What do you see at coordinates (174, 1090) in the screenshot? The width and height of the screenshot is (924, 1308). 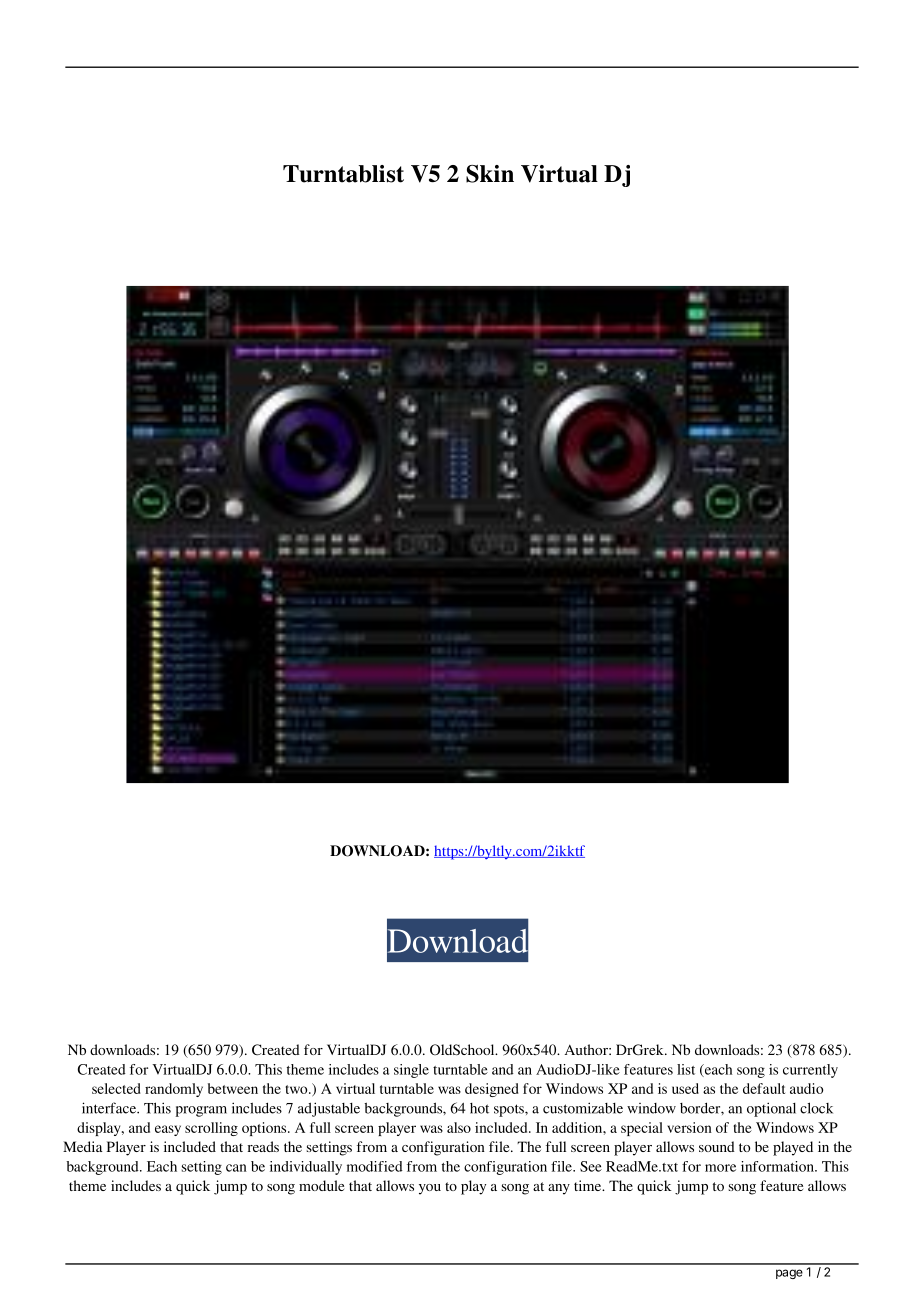 I see `randomly` at bounding box center [174, 1090].
